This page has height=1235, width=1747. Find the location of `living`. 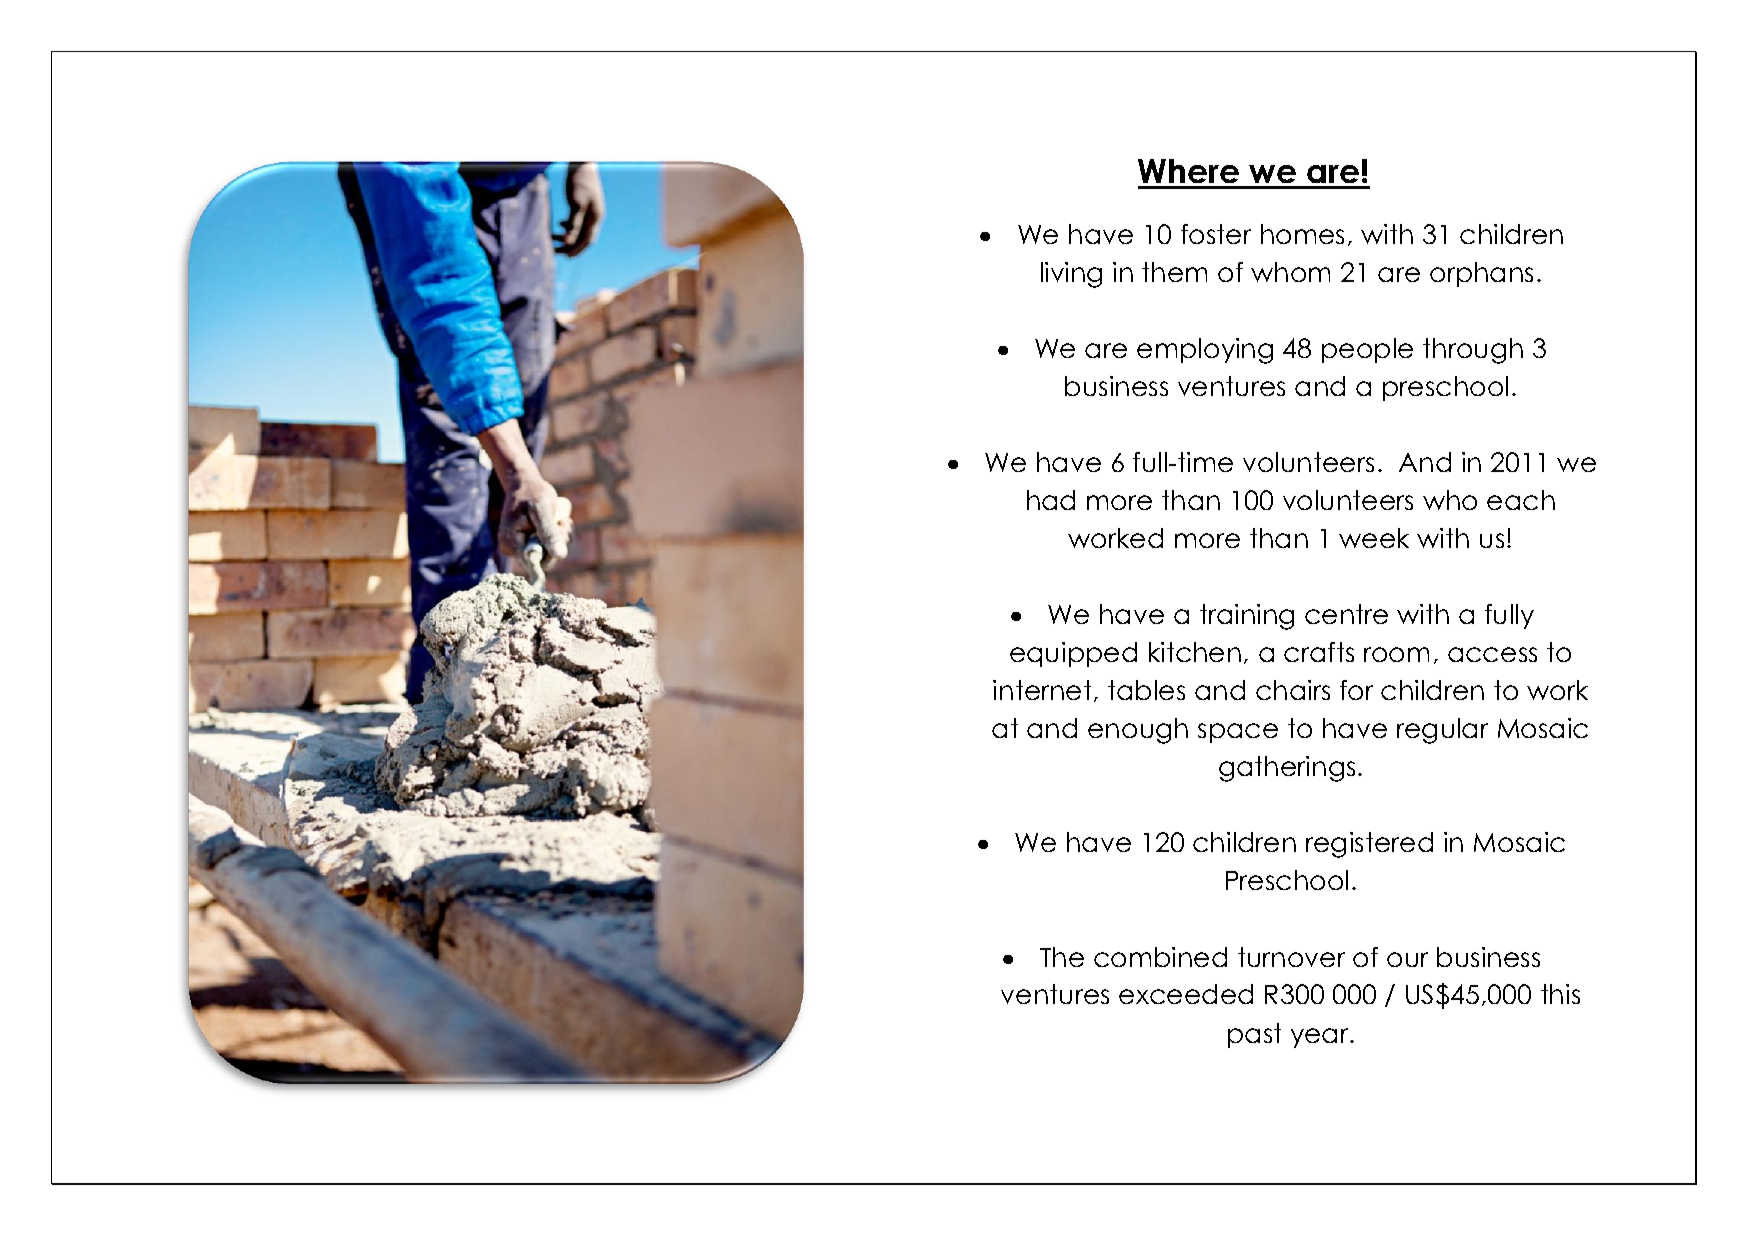

living is located at coordinates (1071, 275).
